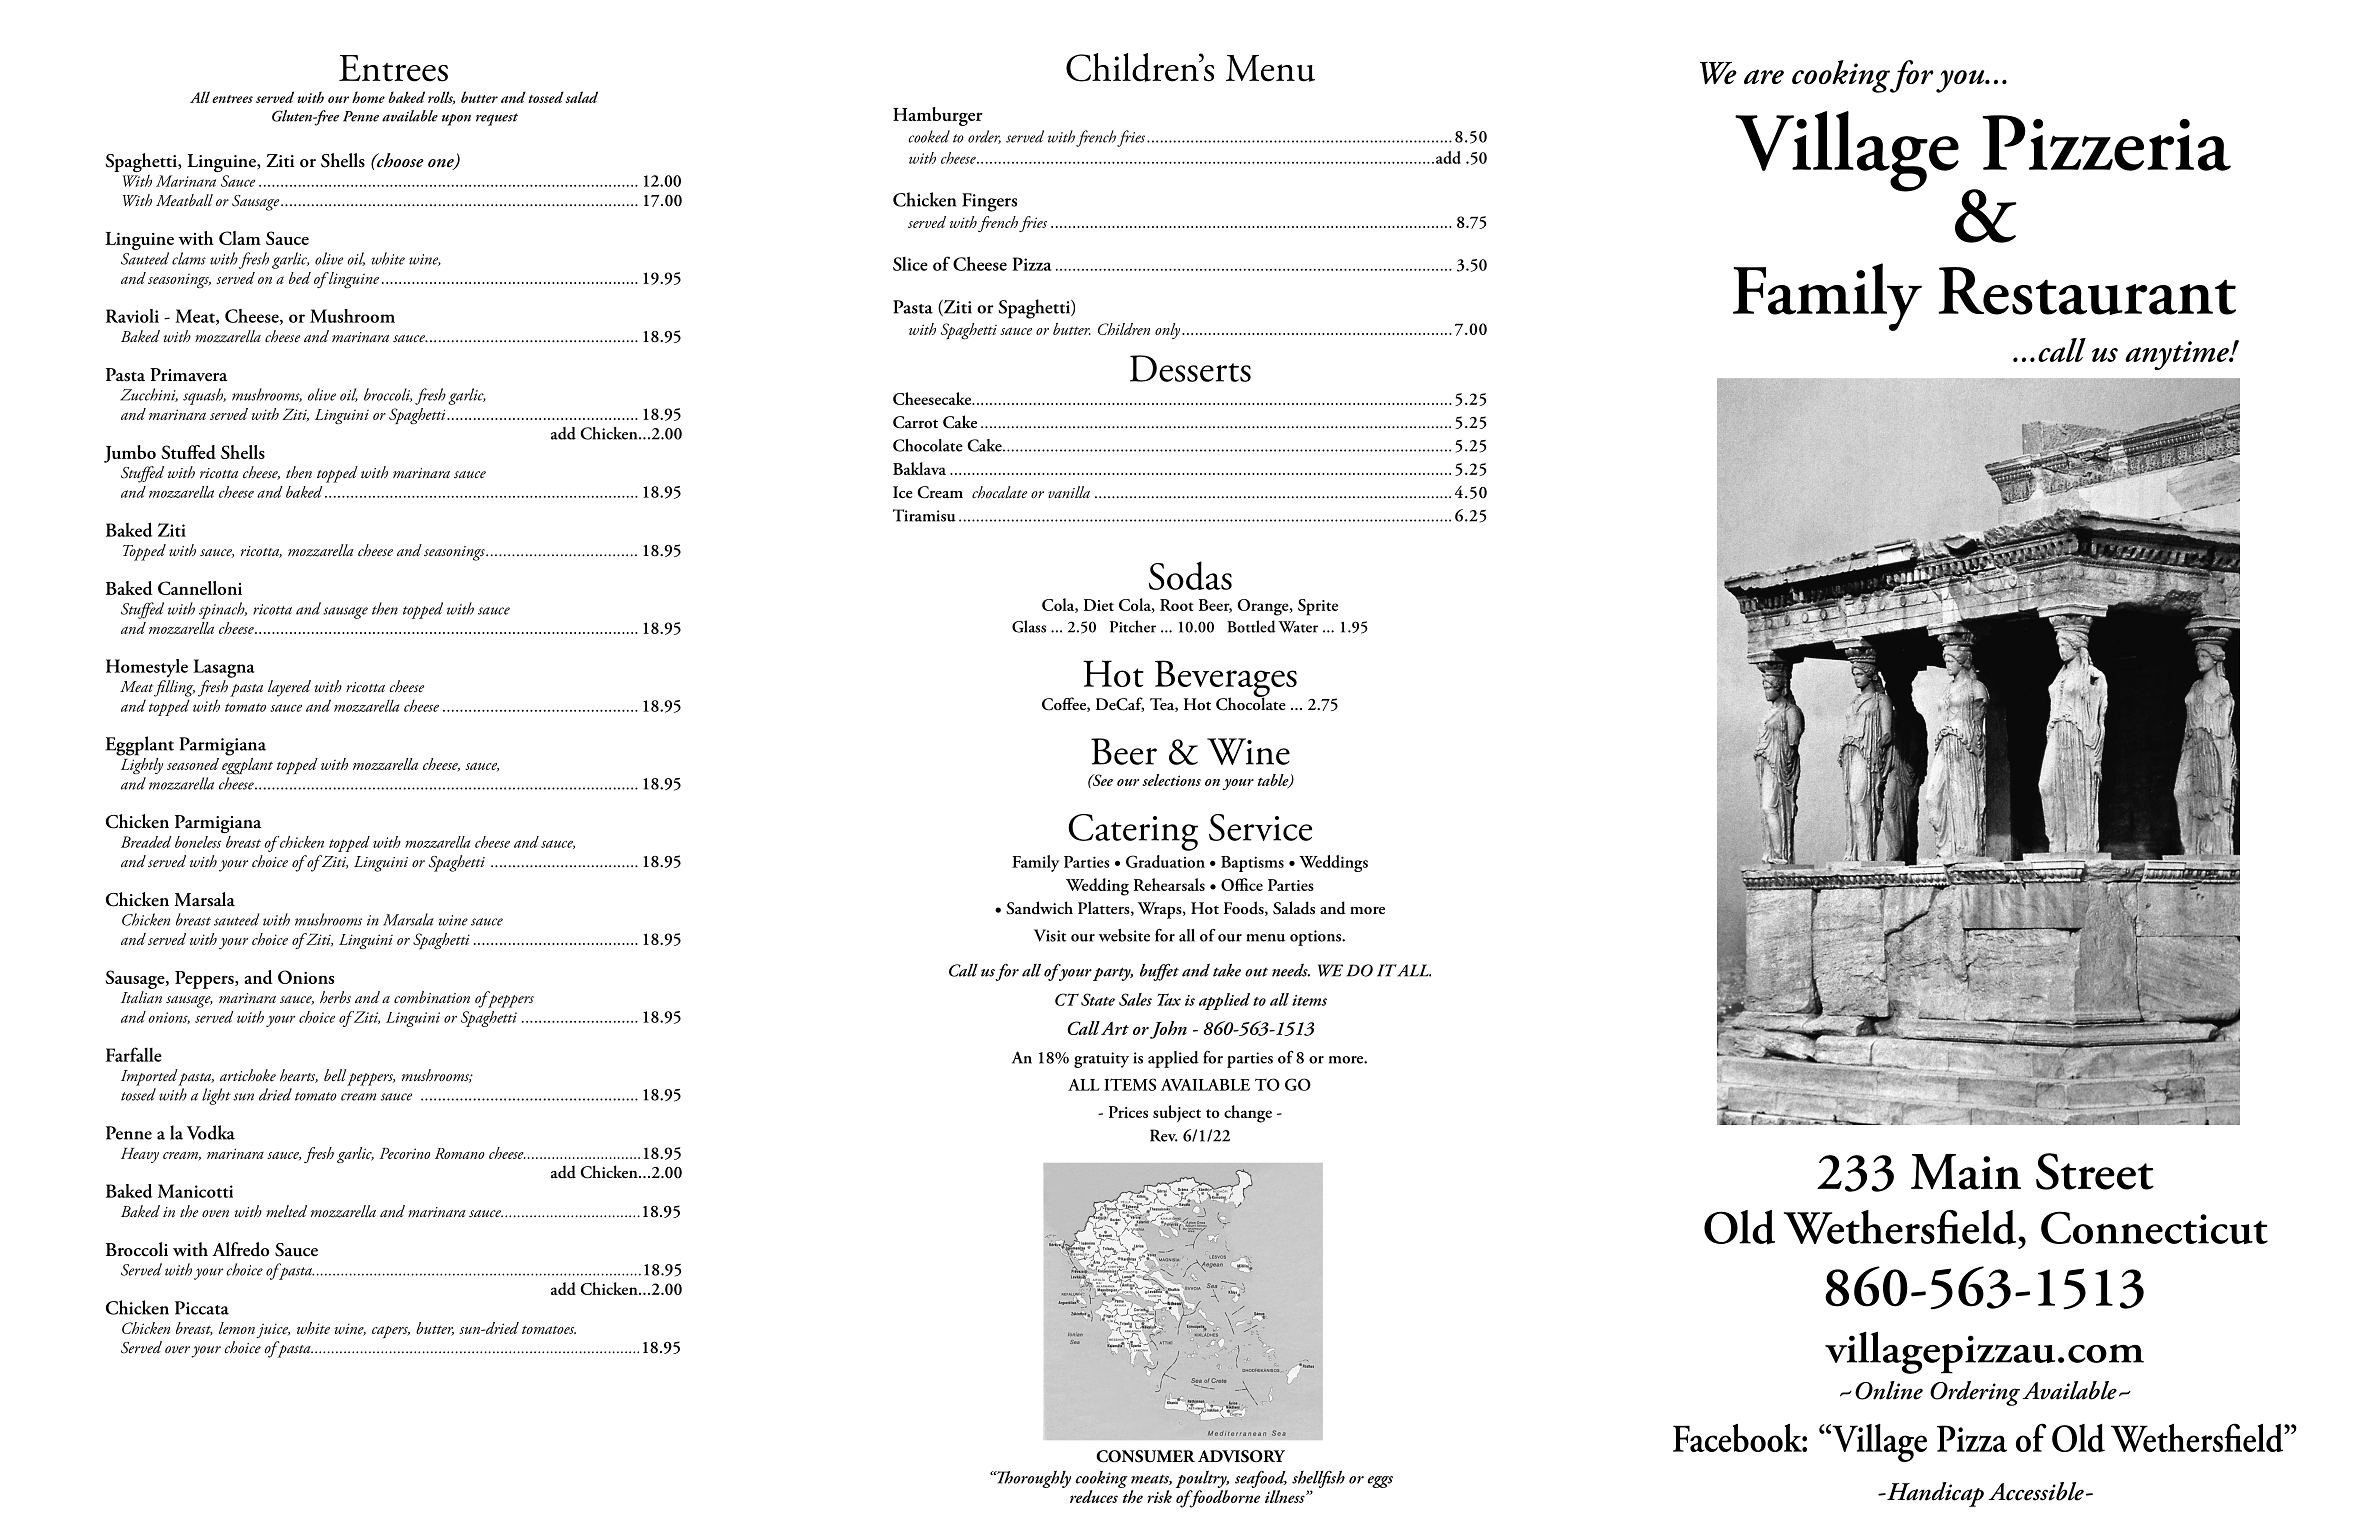 The height and width of the screenshot is (1540, 2380). What do you see at coordinates (989, 202) in the screenshot?
I see `Fingers` at bounding box center [989, 202].
